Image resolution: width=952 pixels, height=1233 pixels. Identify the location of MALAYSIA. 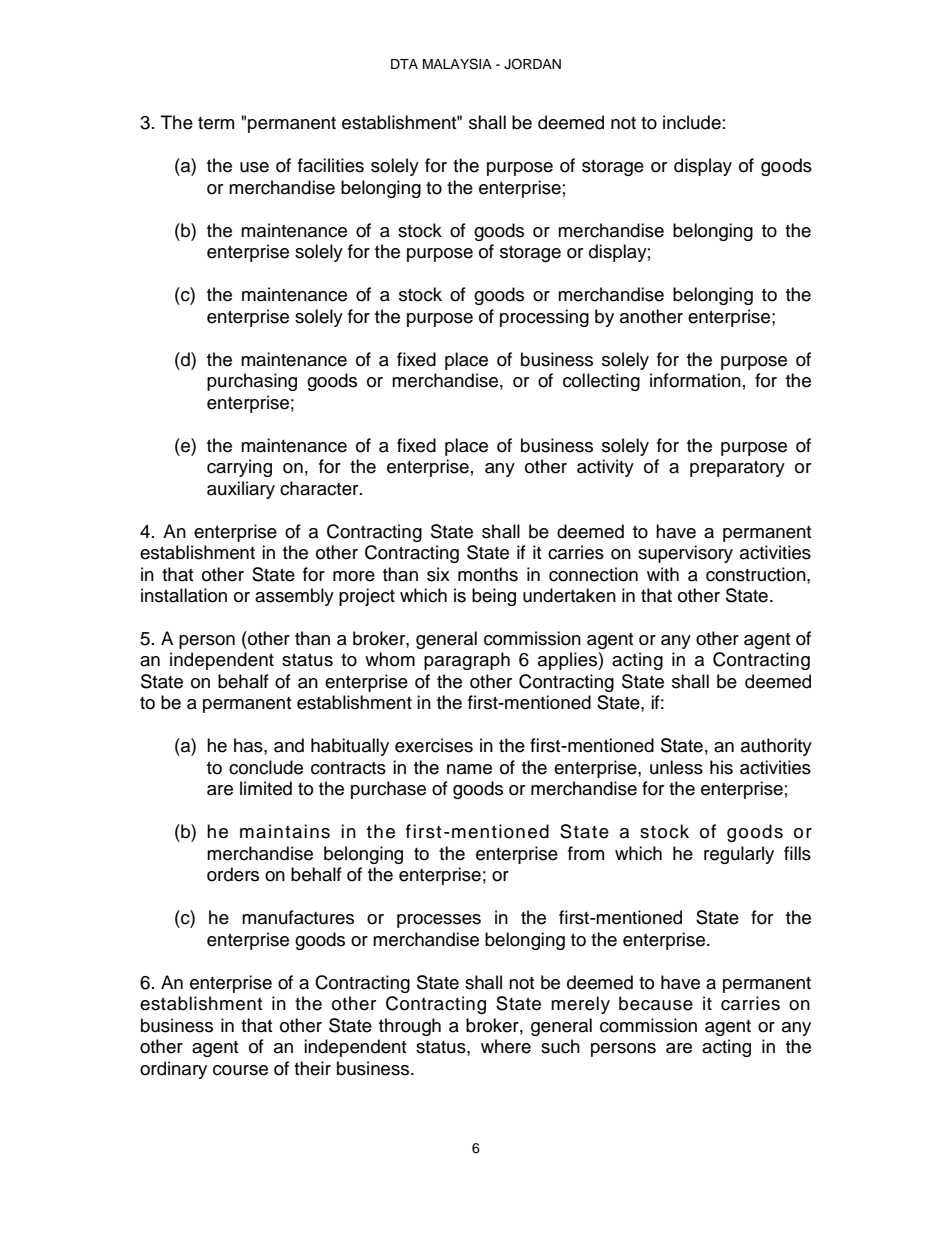
(457, 64).
